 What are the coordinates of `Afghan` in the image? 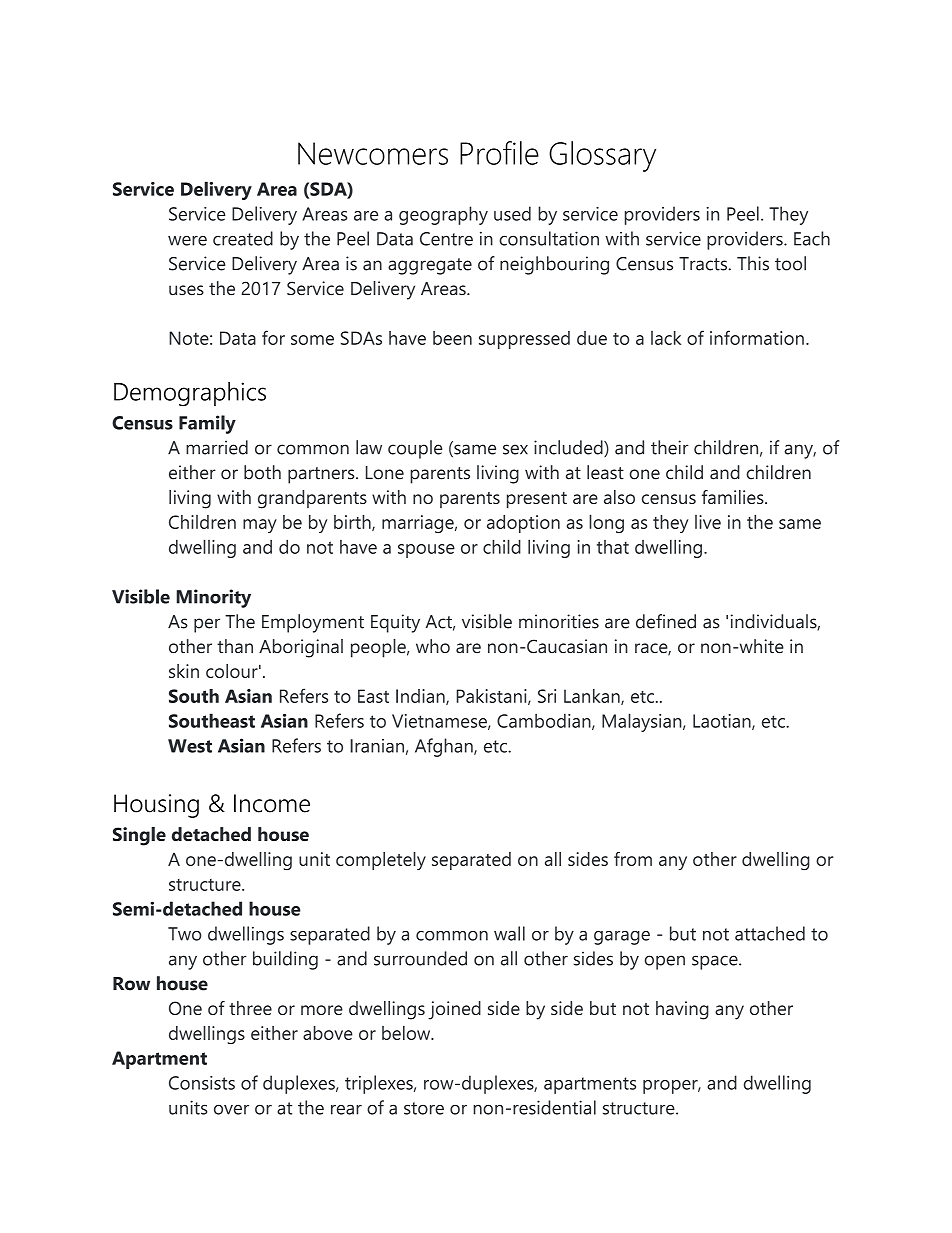 It's located at (445, 747).
